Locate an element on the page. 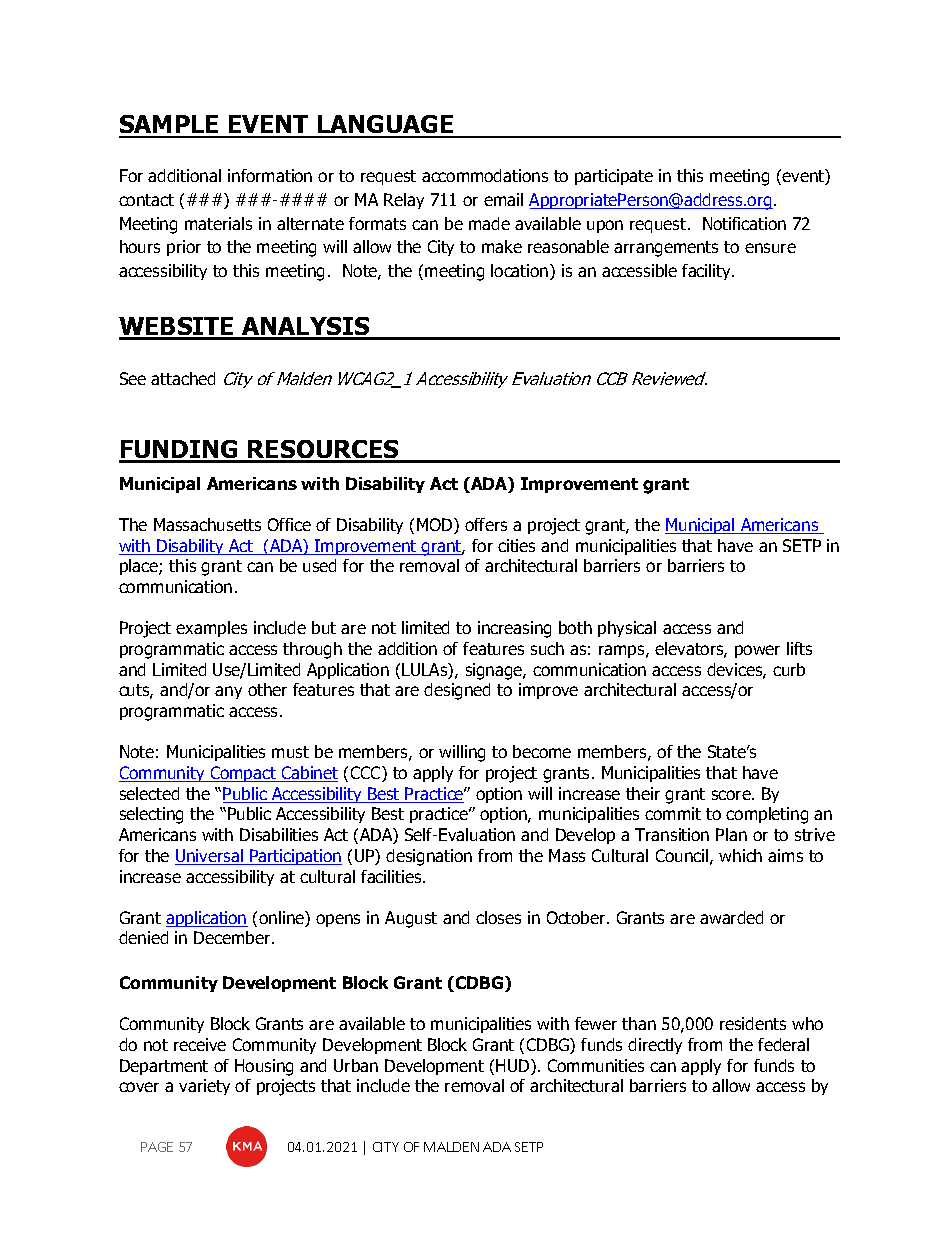 The image size is (952, 1233). location is located at coordinates (521, 272).
